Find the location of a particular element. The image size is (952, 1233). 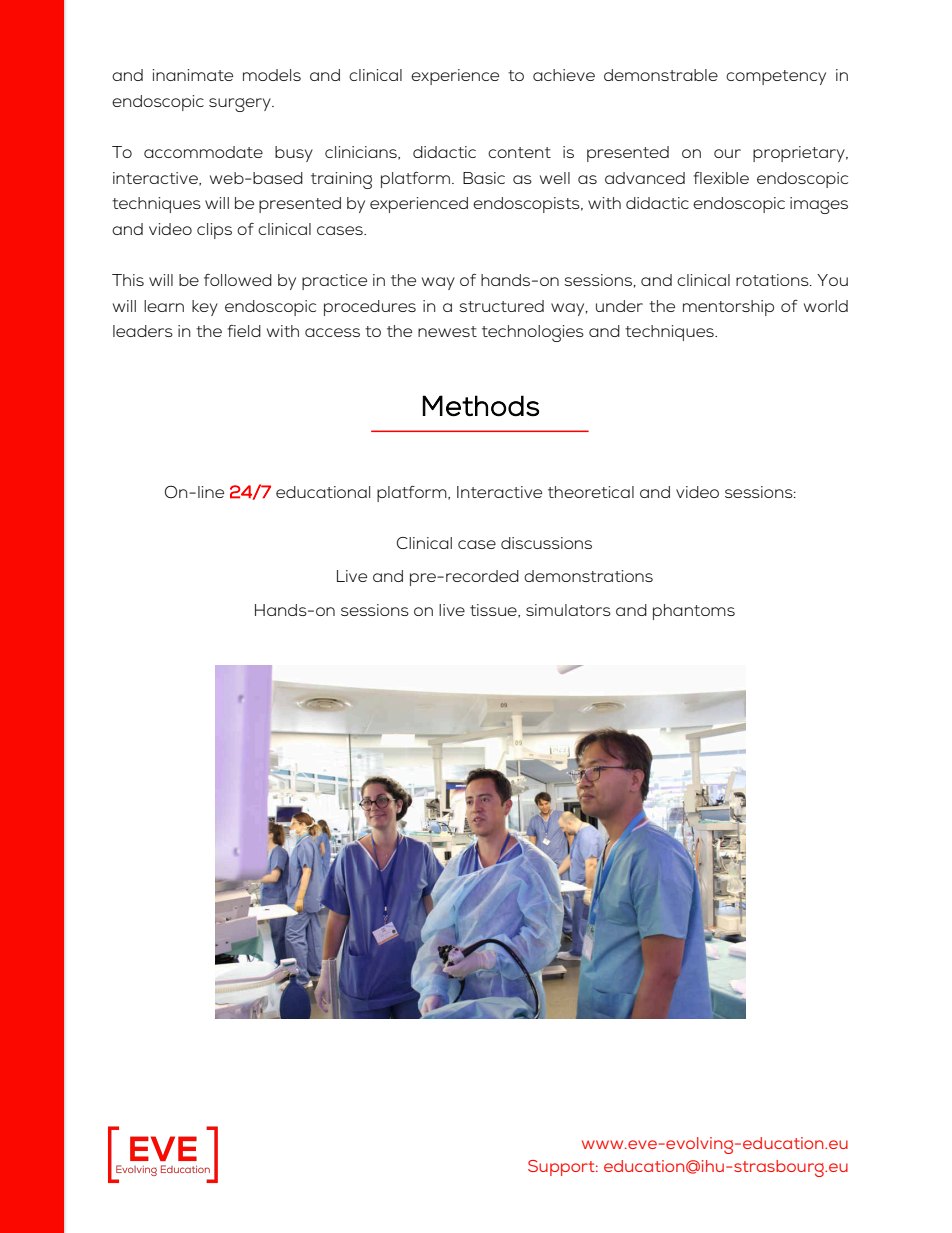

mentorship is located at coordinates (728, 308).
